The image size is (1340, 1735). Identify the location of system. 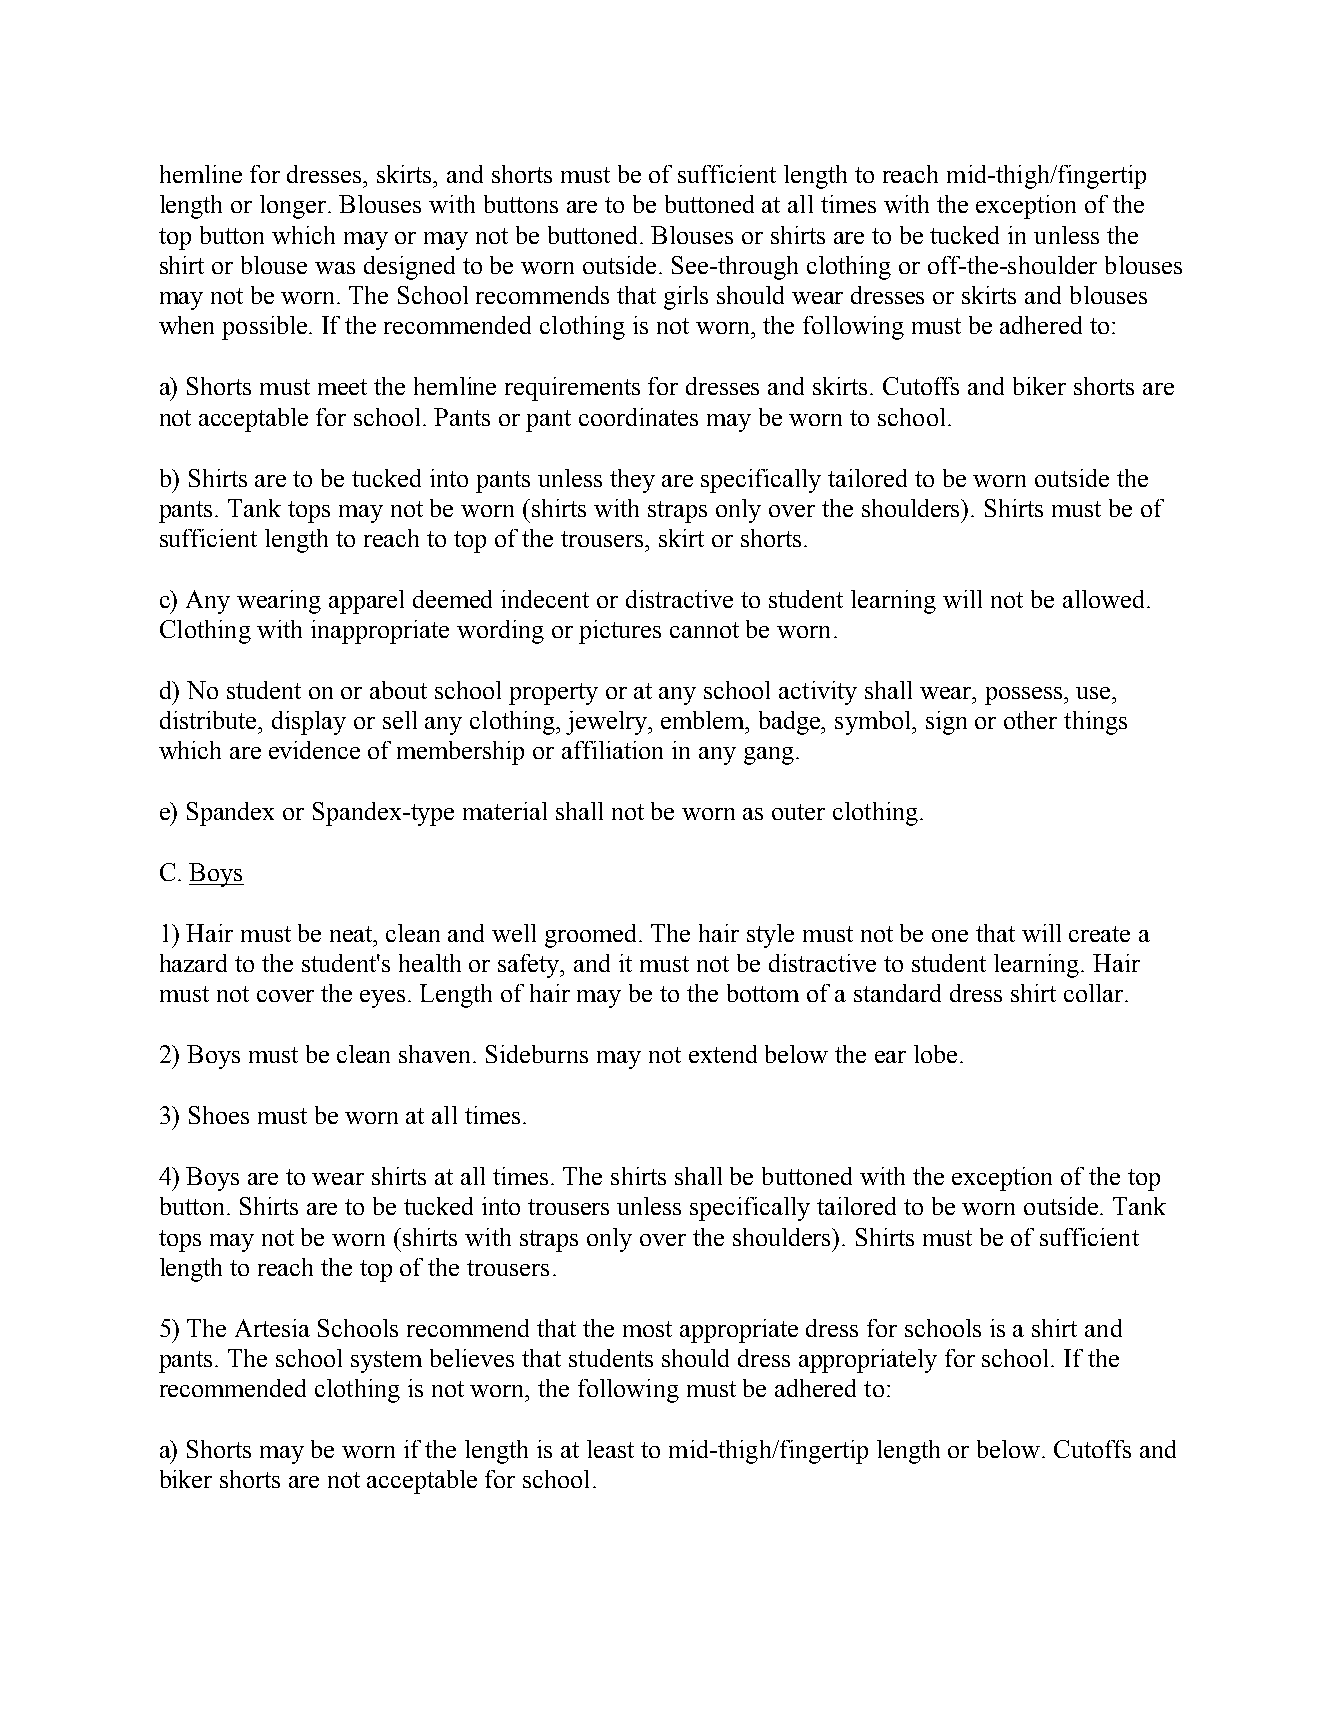
(386, 1362).
